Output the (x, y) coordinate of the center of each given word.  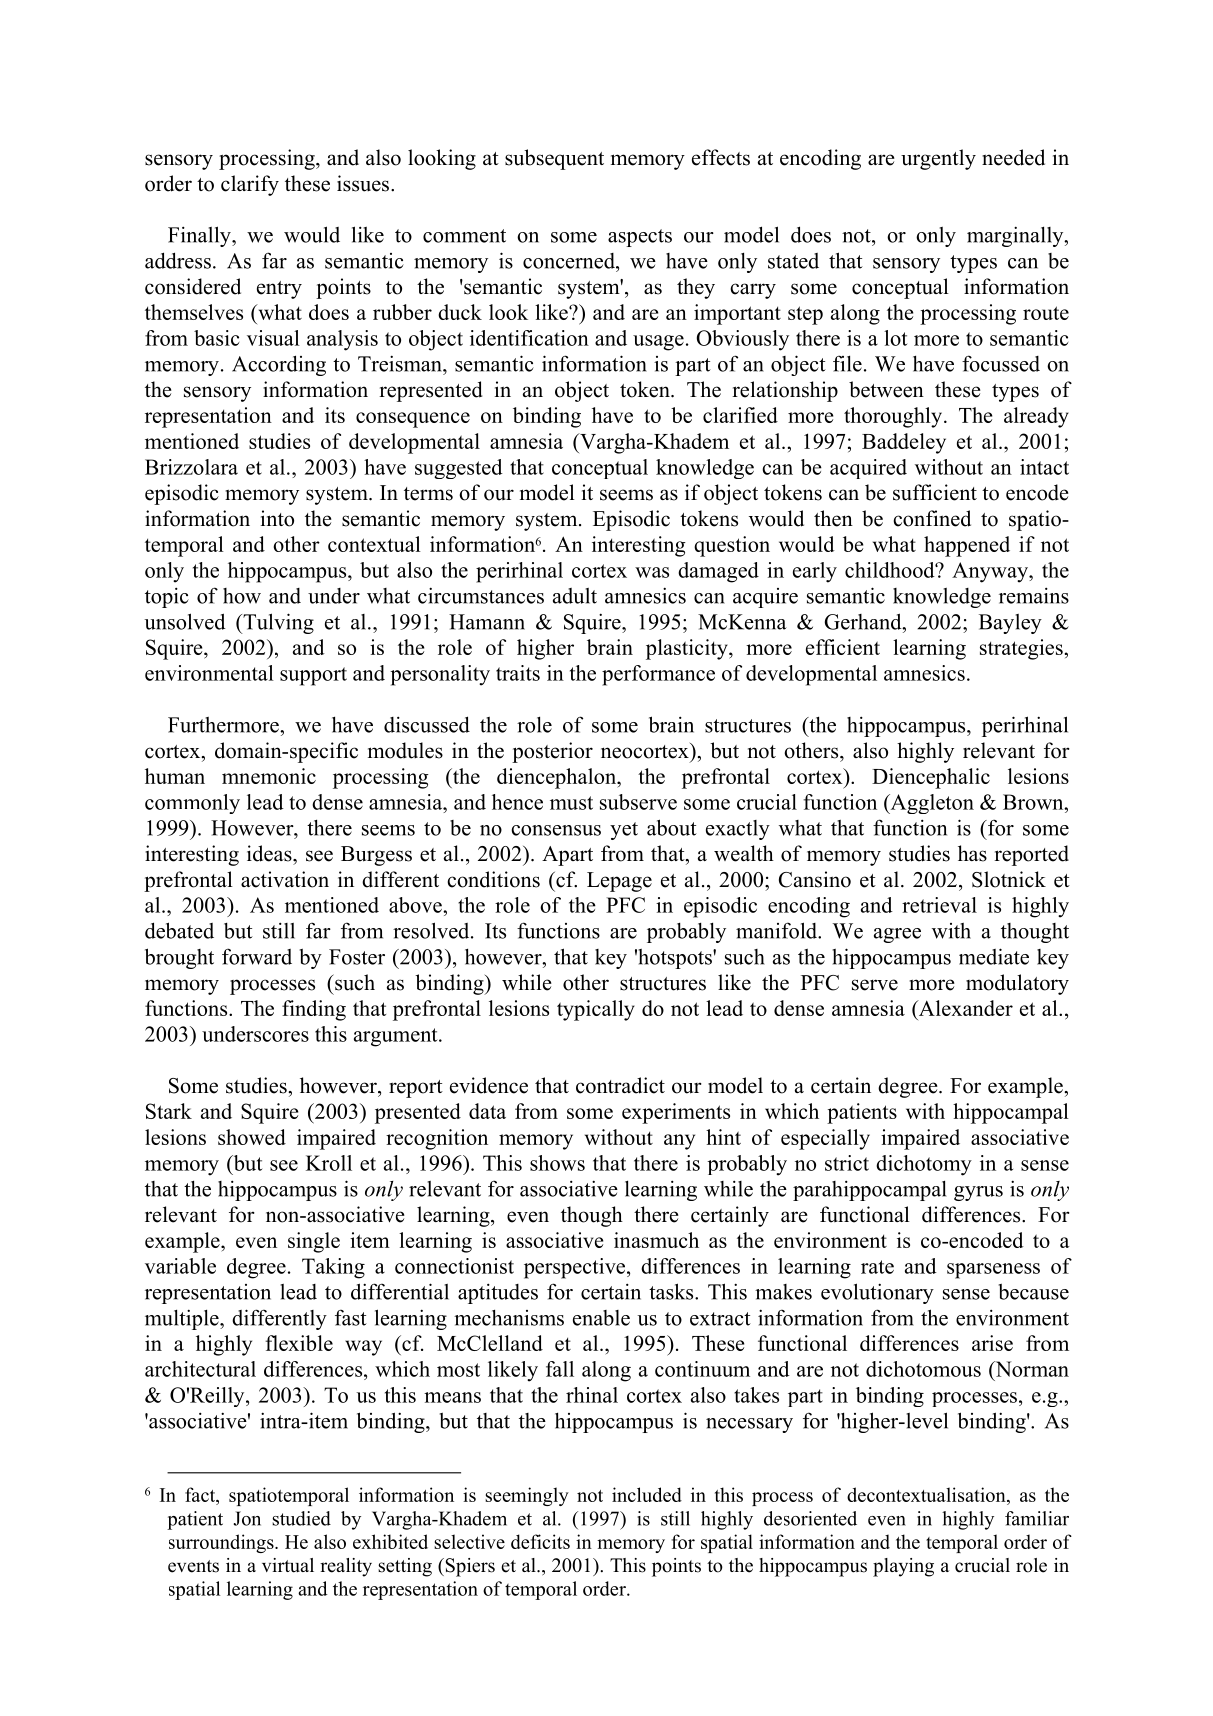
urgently (938, 159)
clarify (250, 185)
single (314, 1242)
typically (596, 1010)
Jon (247, 1518)
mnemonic (269, 776)
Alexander (965, 1008)
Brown (1034, 802)
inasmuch (656, 1240)
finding (314, 1010)
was (652, 572)
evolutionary (877, 1293)
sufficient (935, 492)
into (277, 518)
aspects (640, 238)
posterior (552, 752)
